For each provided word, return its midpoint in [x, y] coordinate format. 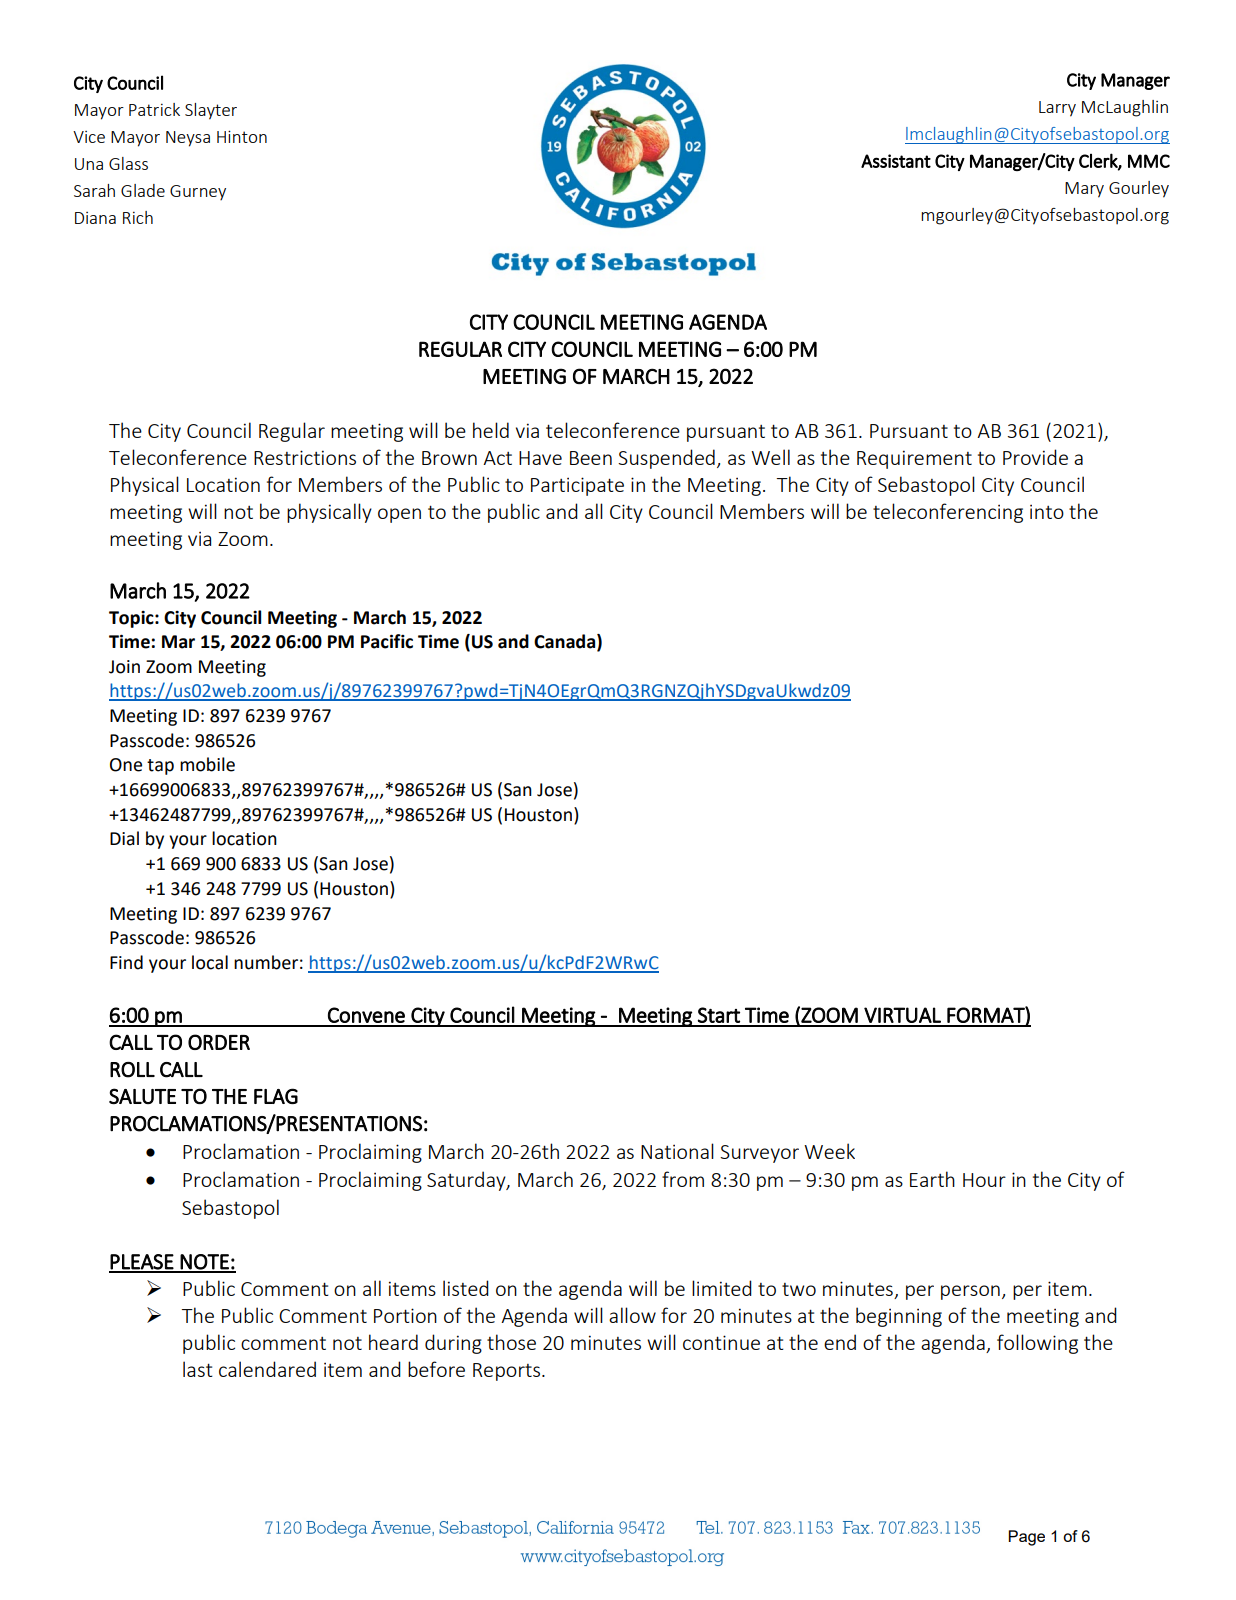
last [198, 1369]
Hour [984, 1180]
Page [1026, 1538]
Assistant [896, 161]
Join [124, 667]
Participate [577, 486]
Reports [506, 1372]
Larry [1057, 109]
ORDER [219, 1042]
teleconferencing [948, 513]
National [677, 1151]
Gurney [198, 192]
